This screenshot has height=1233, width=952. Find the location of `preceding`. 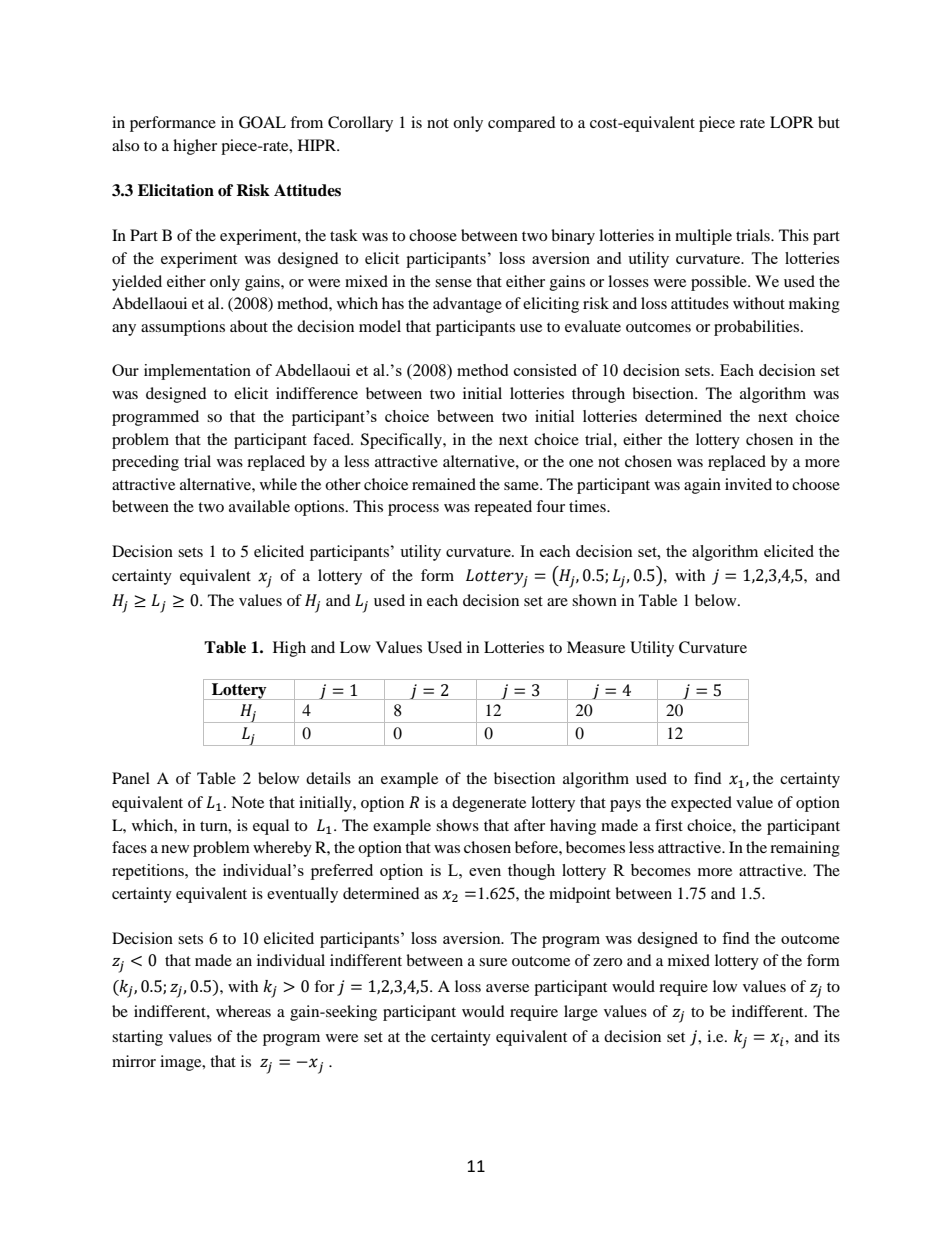

preceding is located at coordinates (145, 463).
